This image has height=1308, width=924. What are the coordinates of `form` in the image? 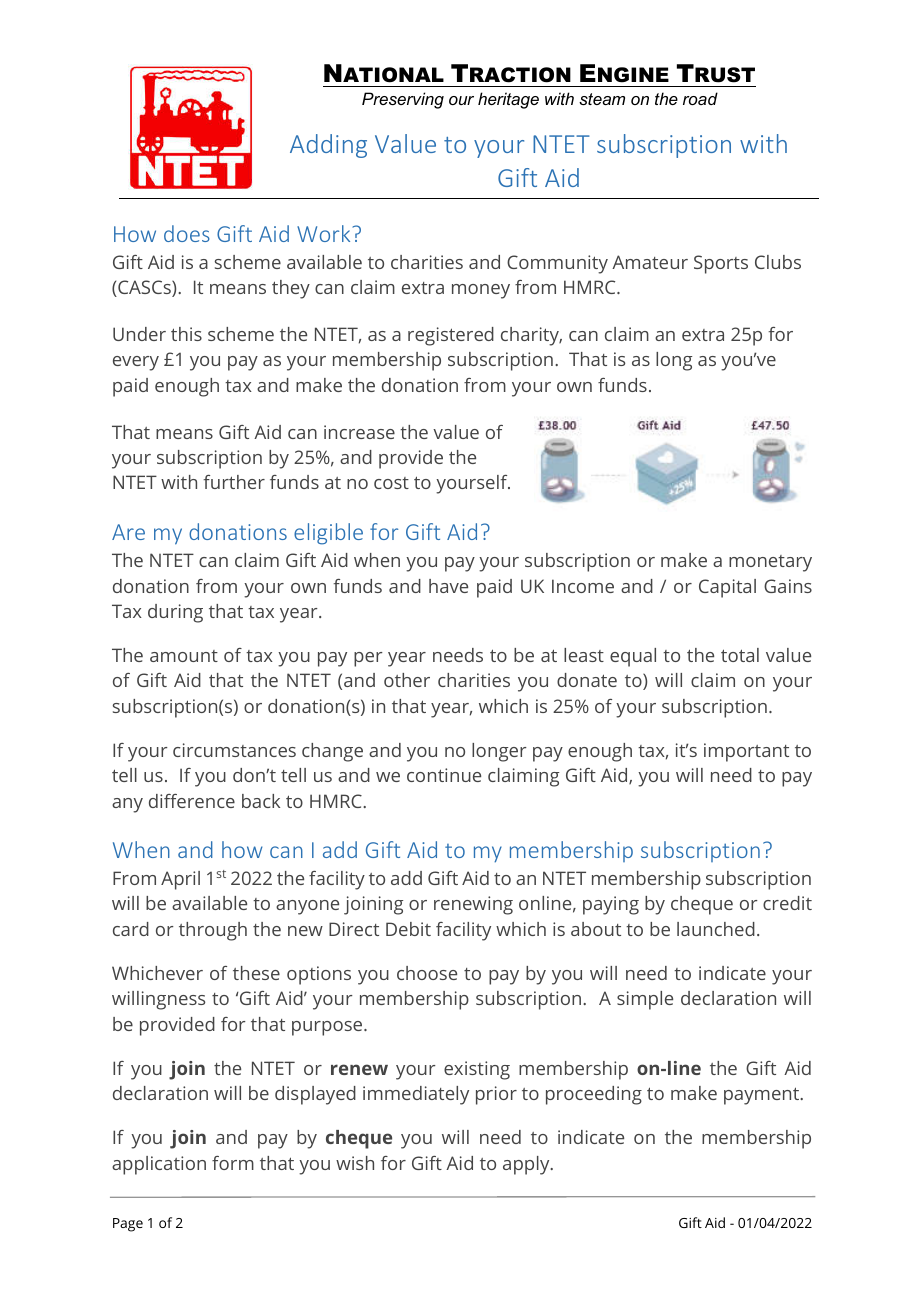 It's located at (233, 1163).
